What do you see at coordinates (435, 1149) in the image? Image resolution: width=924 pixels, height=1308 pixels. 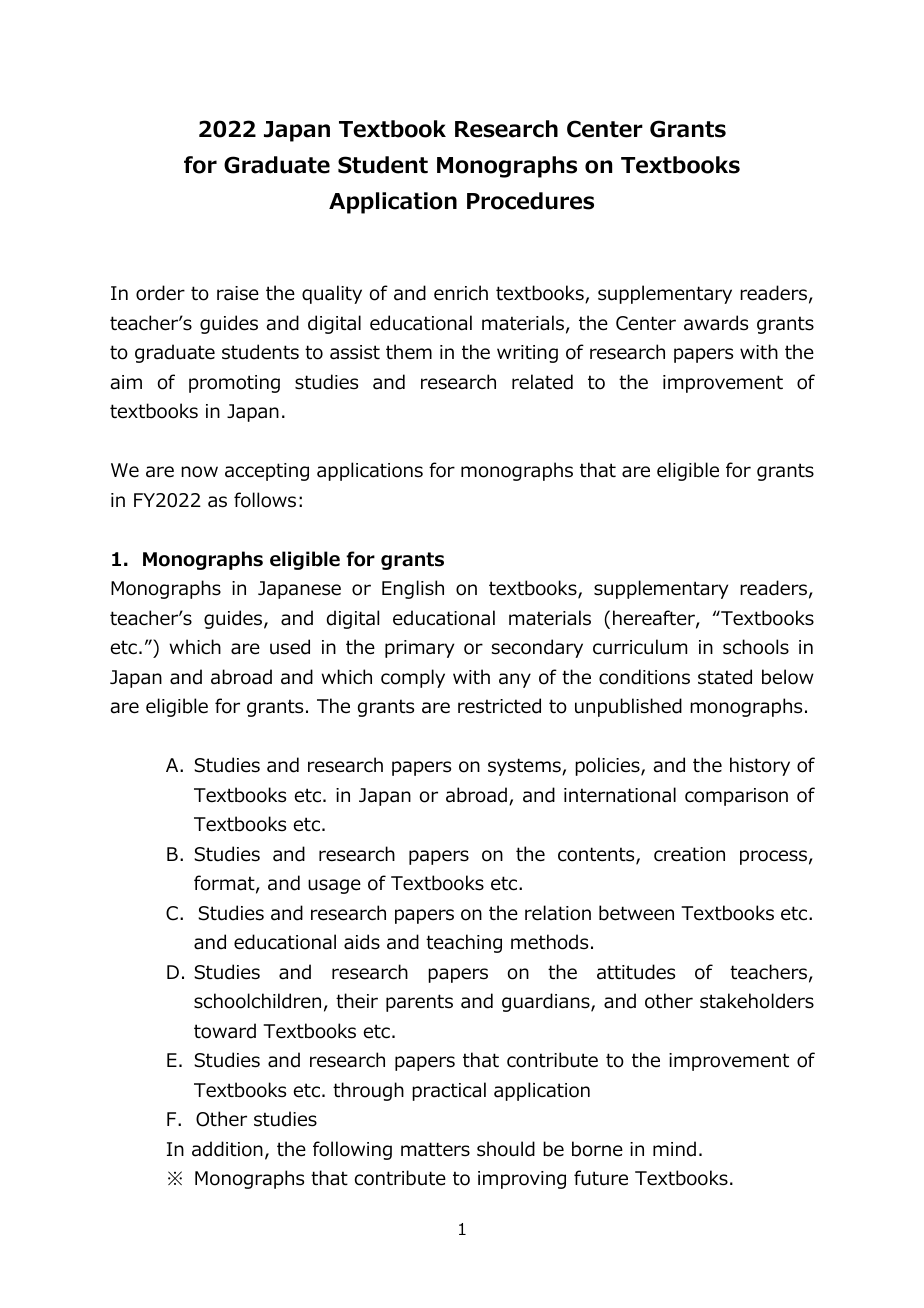 I see `matters` at bounding box center [435, 1149].
